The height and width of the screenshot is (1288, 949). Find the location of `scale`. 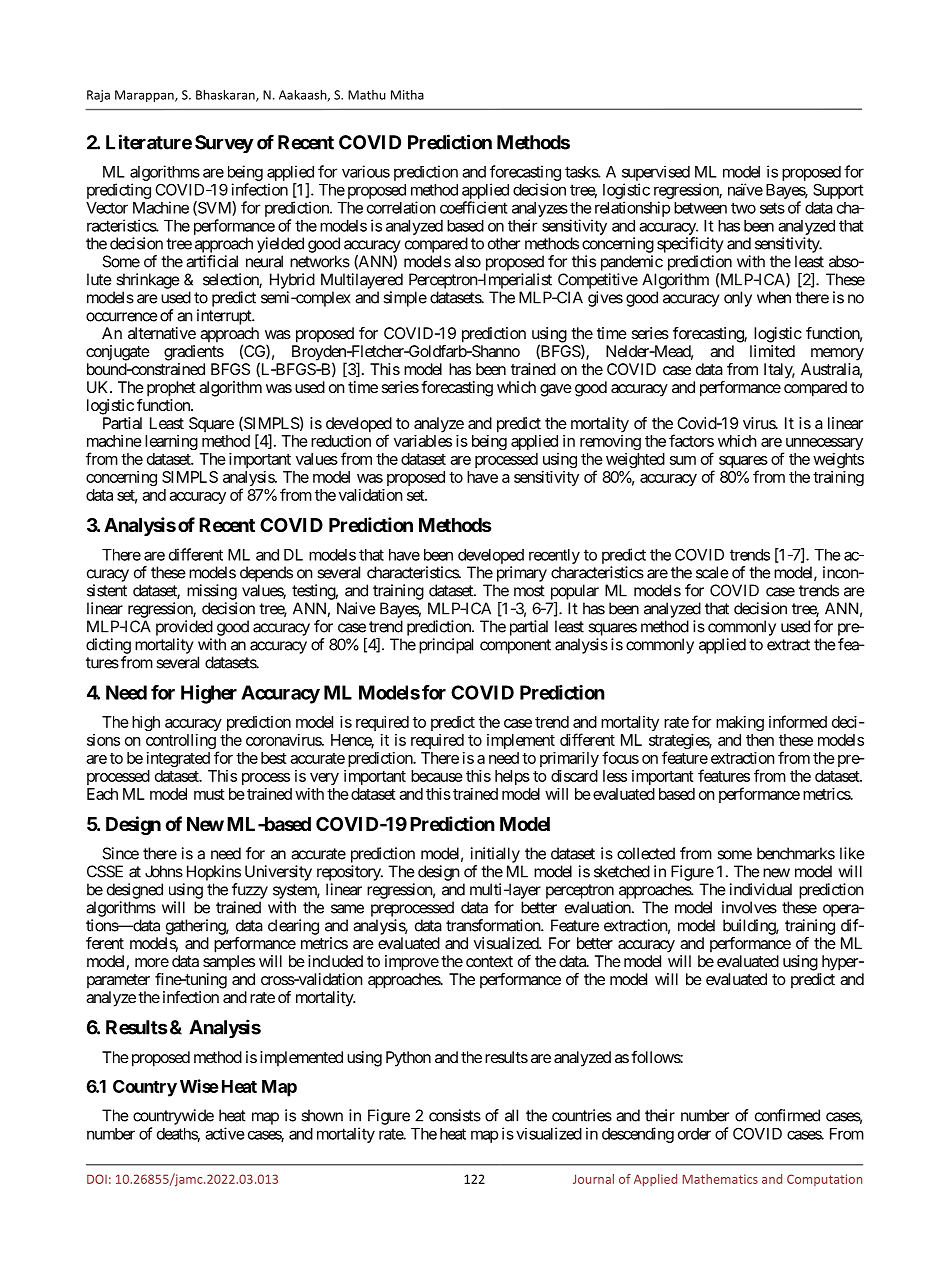

scale is located at coordinates (712, 572).
